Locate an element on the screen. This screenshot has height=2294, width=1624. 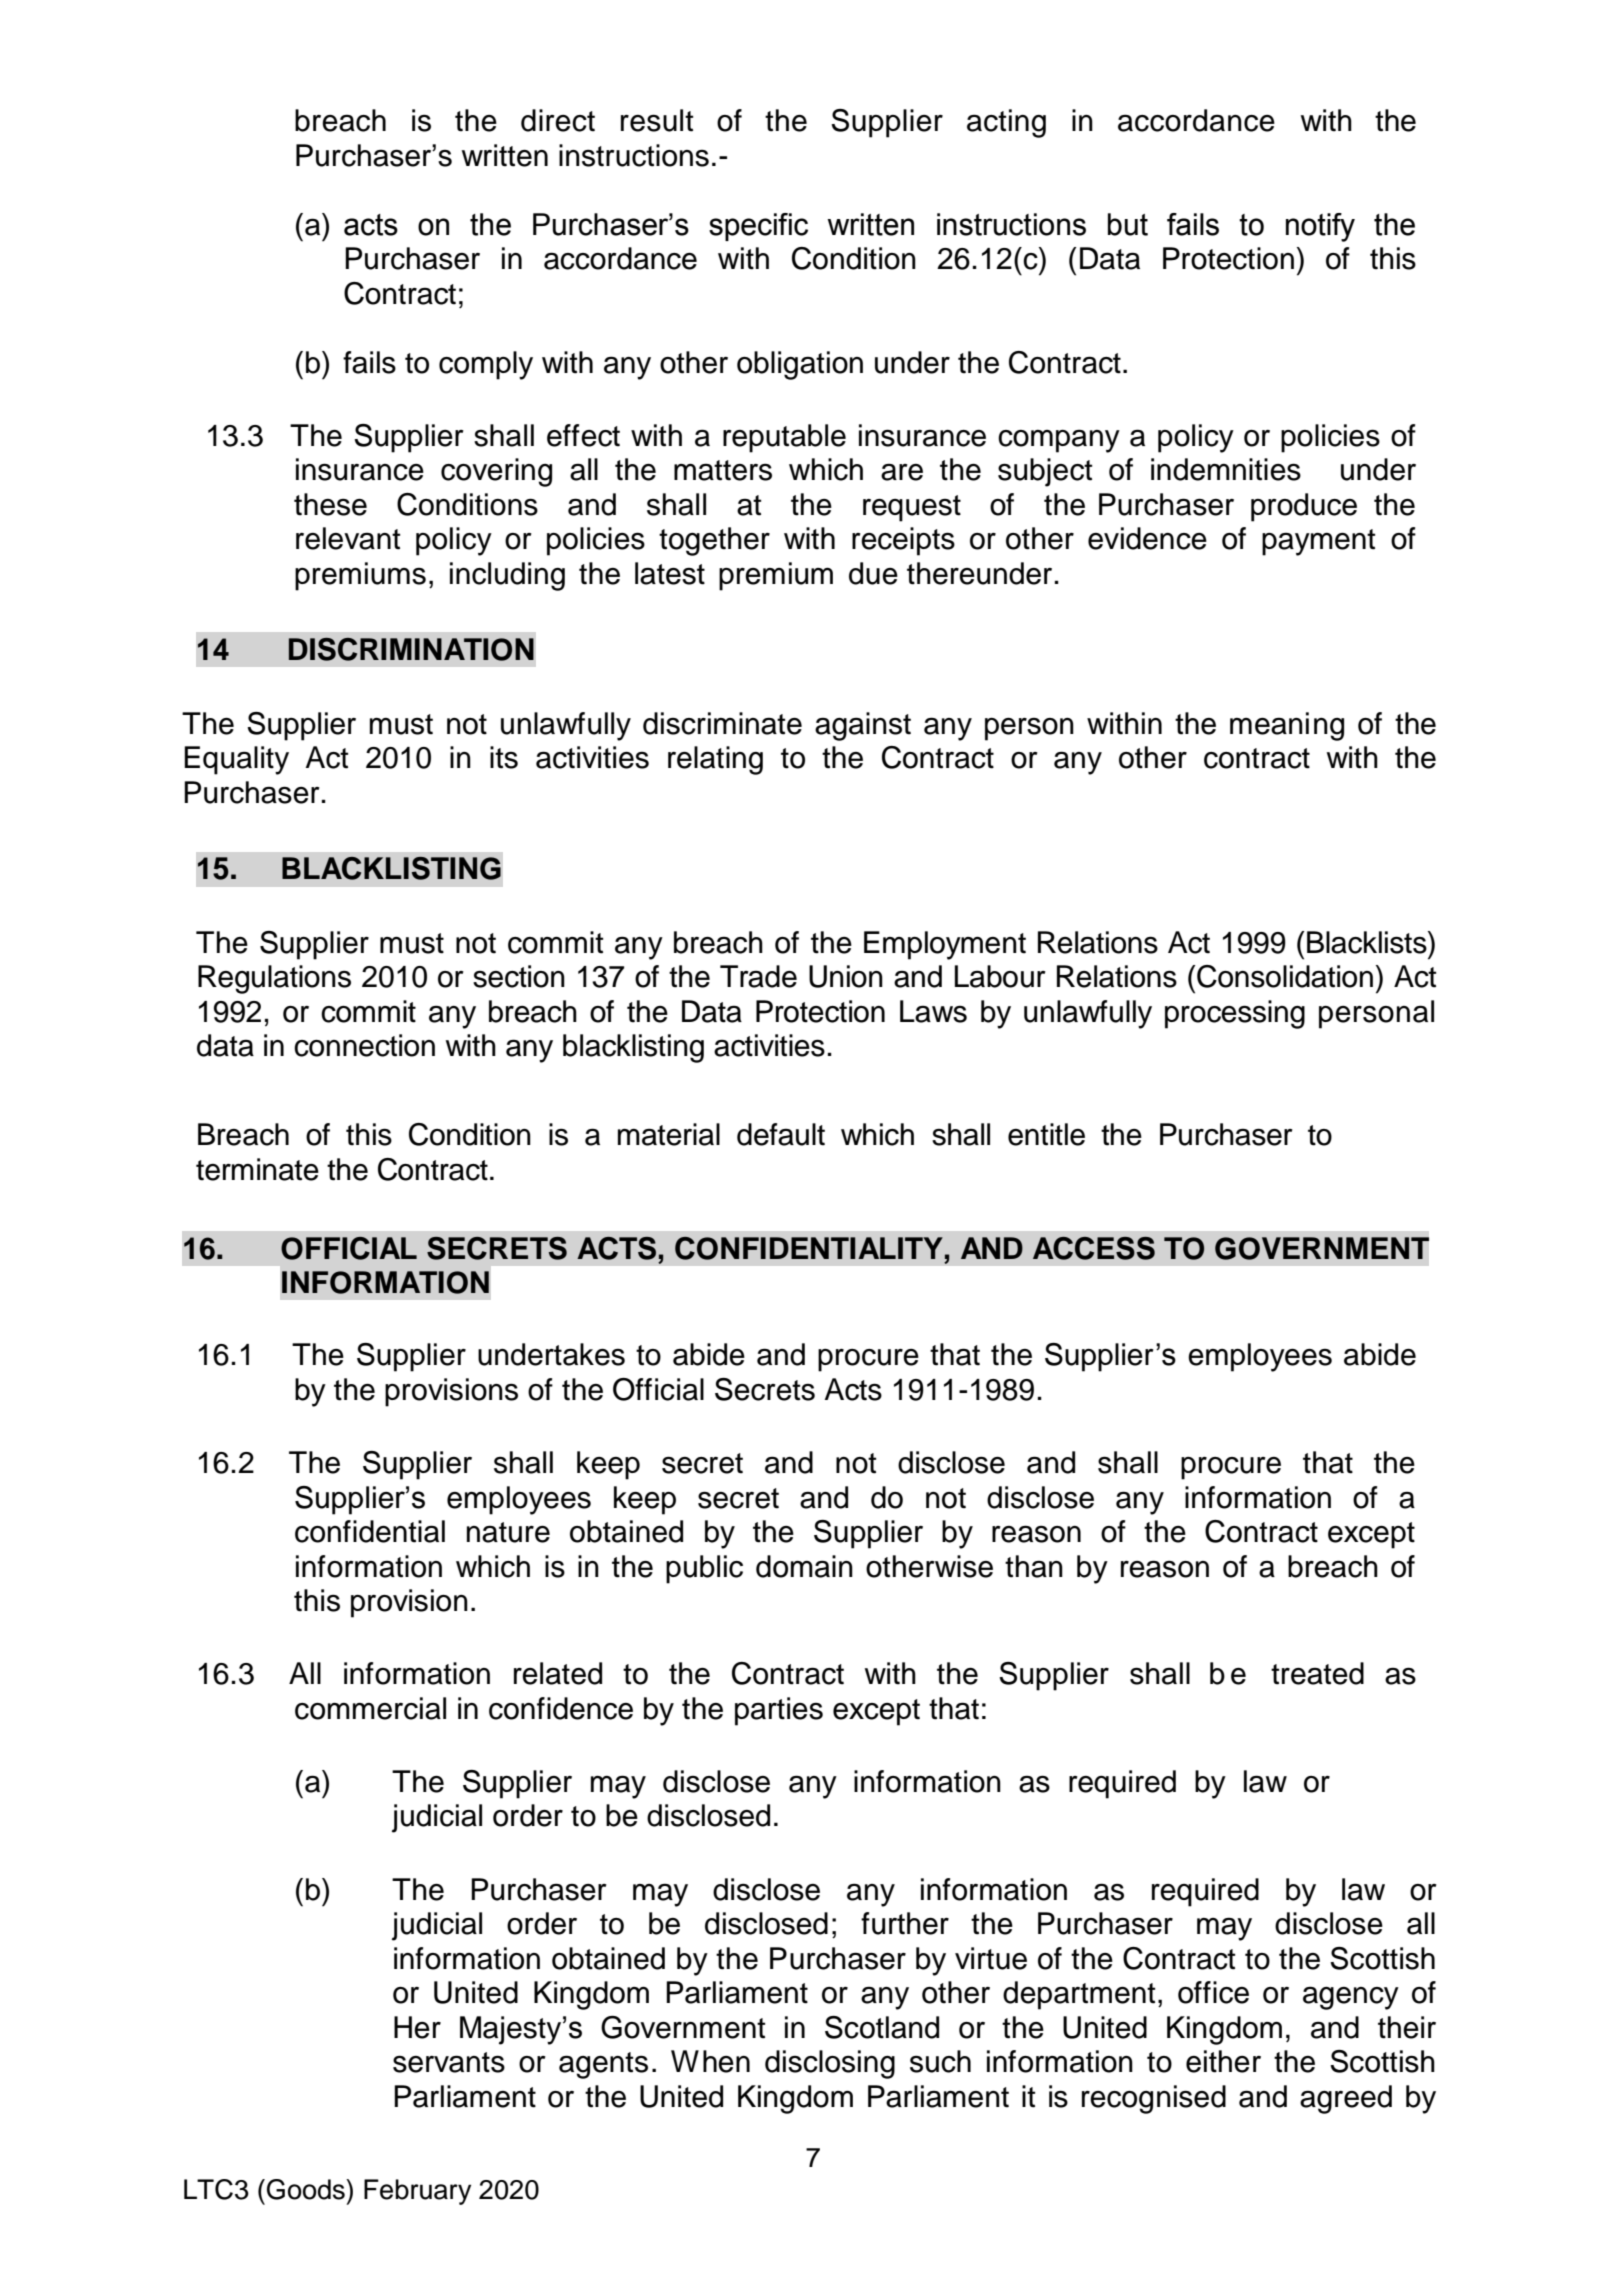
its is located at coordinates (504, 757).
